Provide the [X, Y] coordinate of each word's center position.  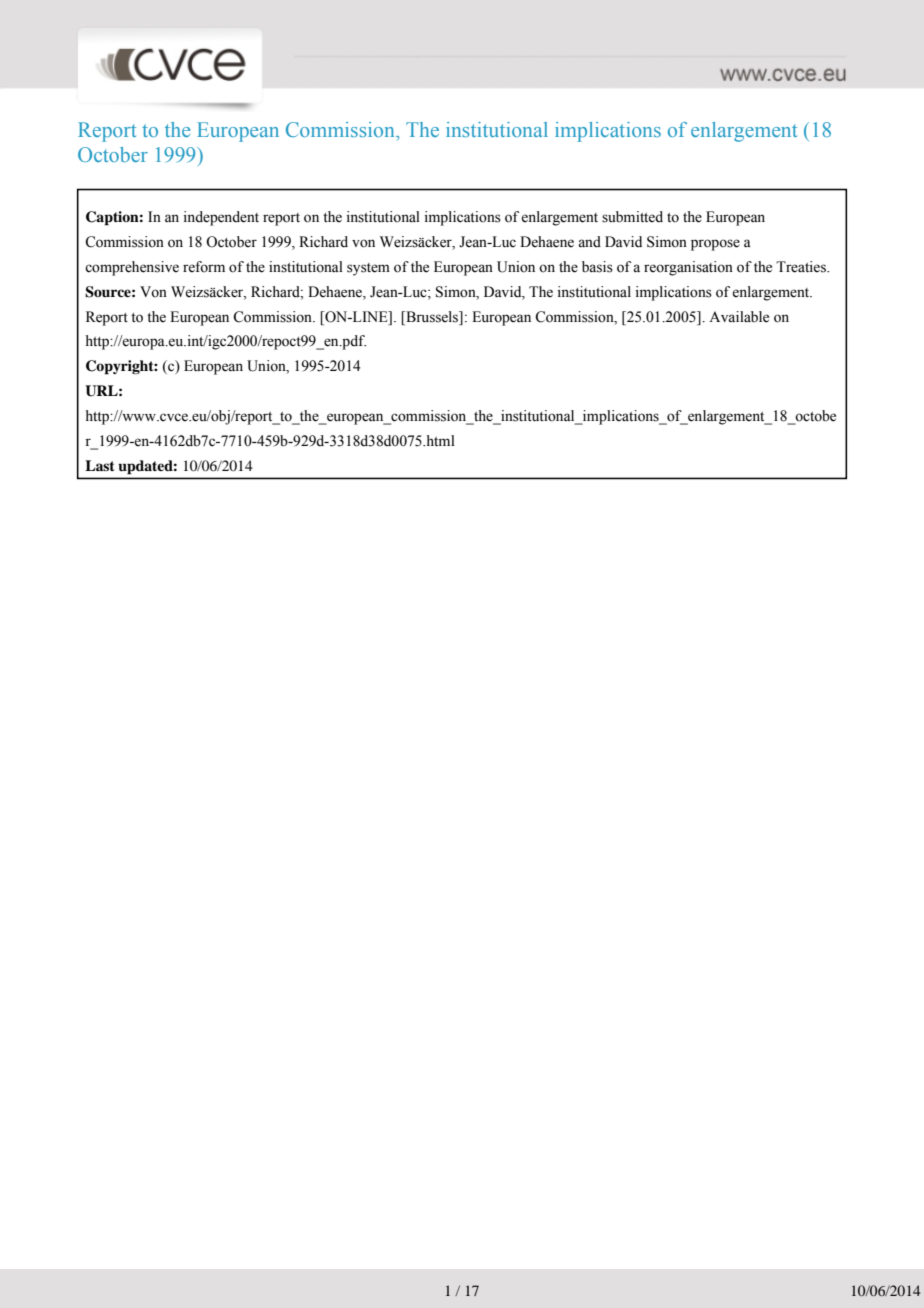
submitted [632, 217]
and [589, 242]
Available [739, 317]
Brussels [432, 317]
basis [597, 267]
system [368, 269]
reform [204, 267]
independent [221, 218]
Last [100, 465]
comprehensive [132, 268]
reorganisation [688, 268]
